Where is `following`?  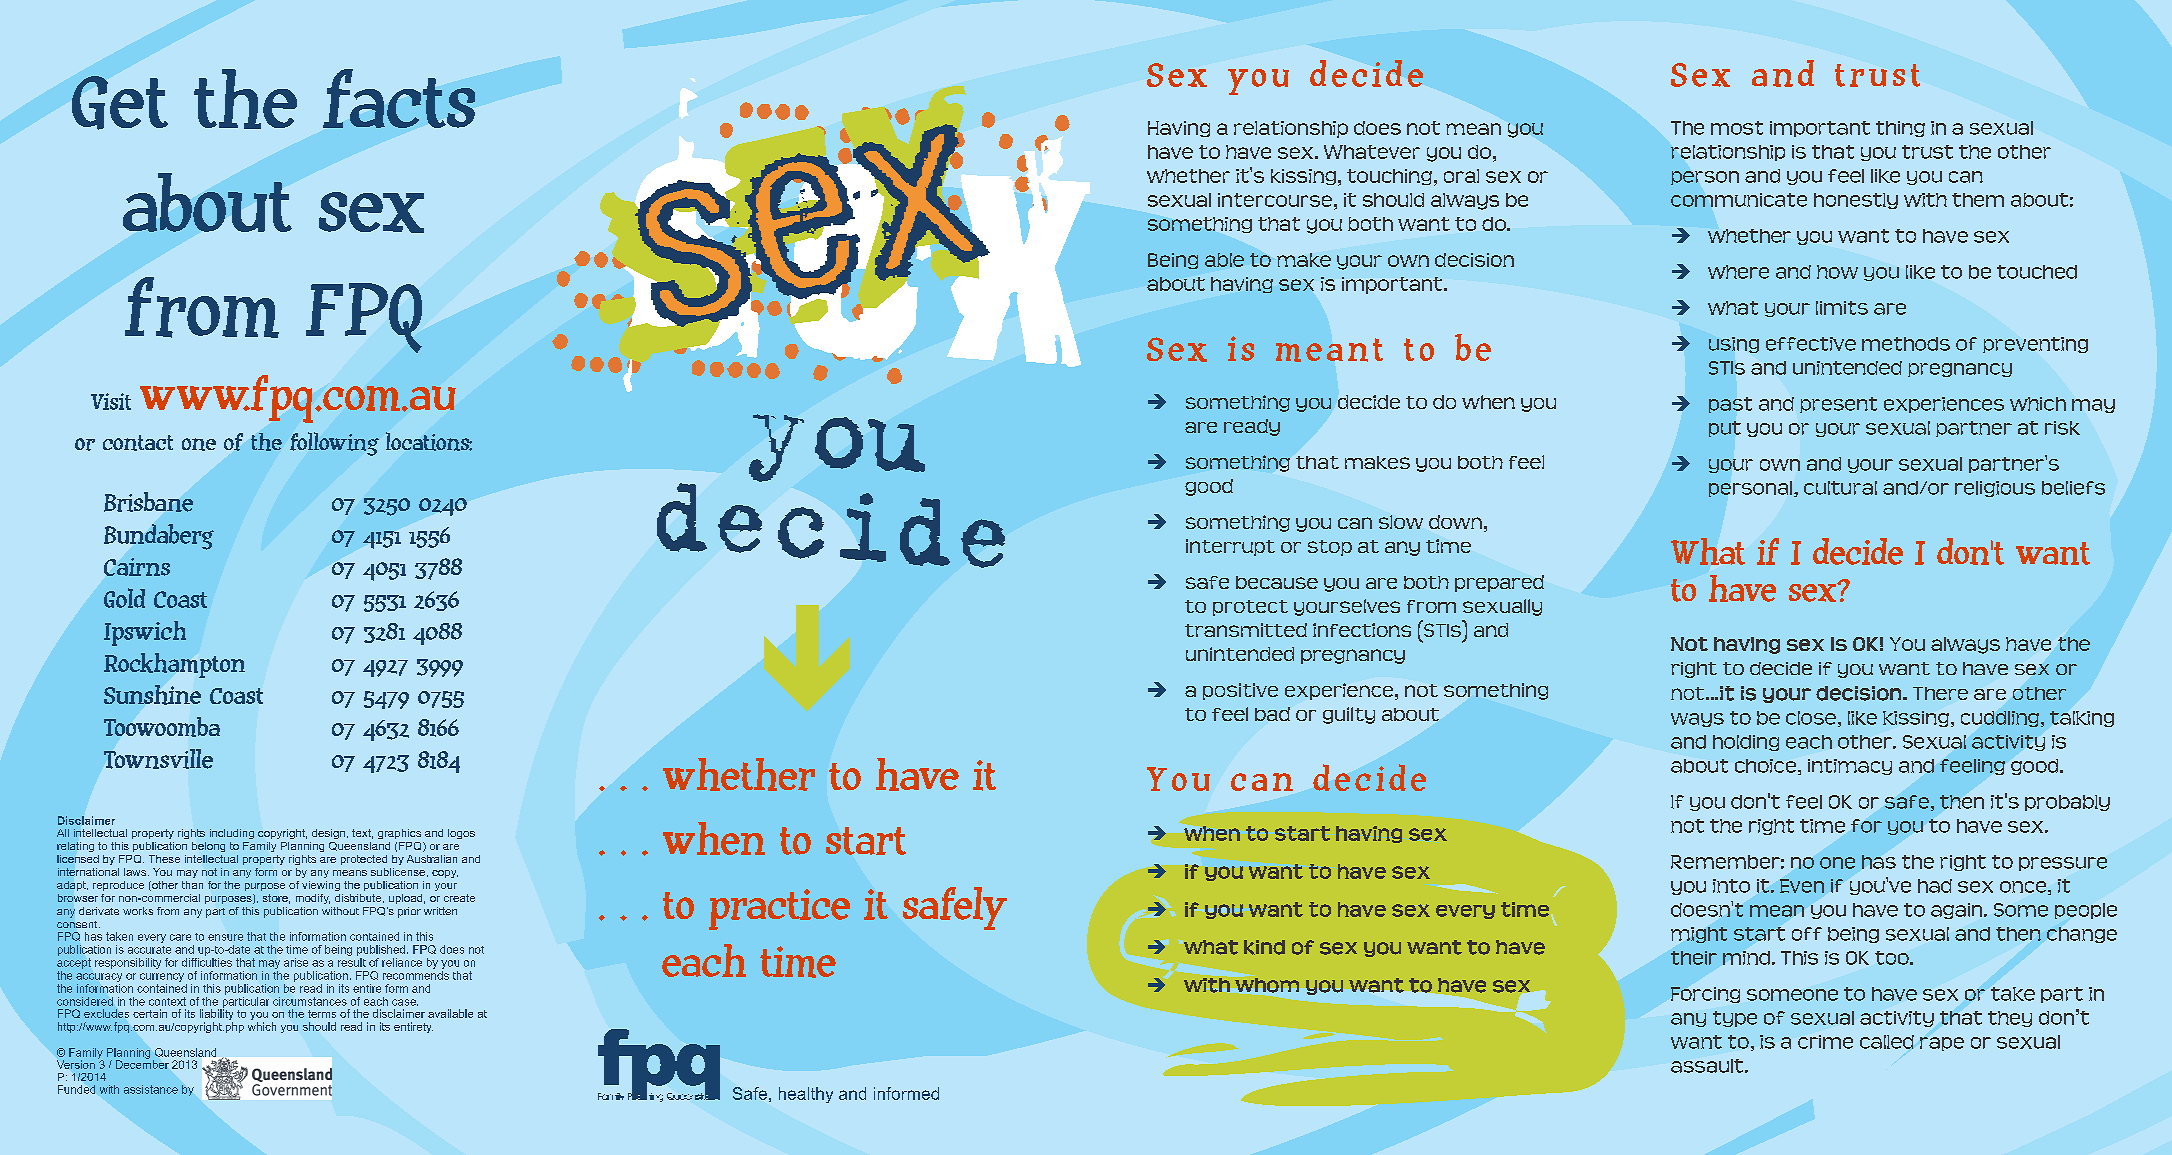
following is located at coordinates (334, 444).
